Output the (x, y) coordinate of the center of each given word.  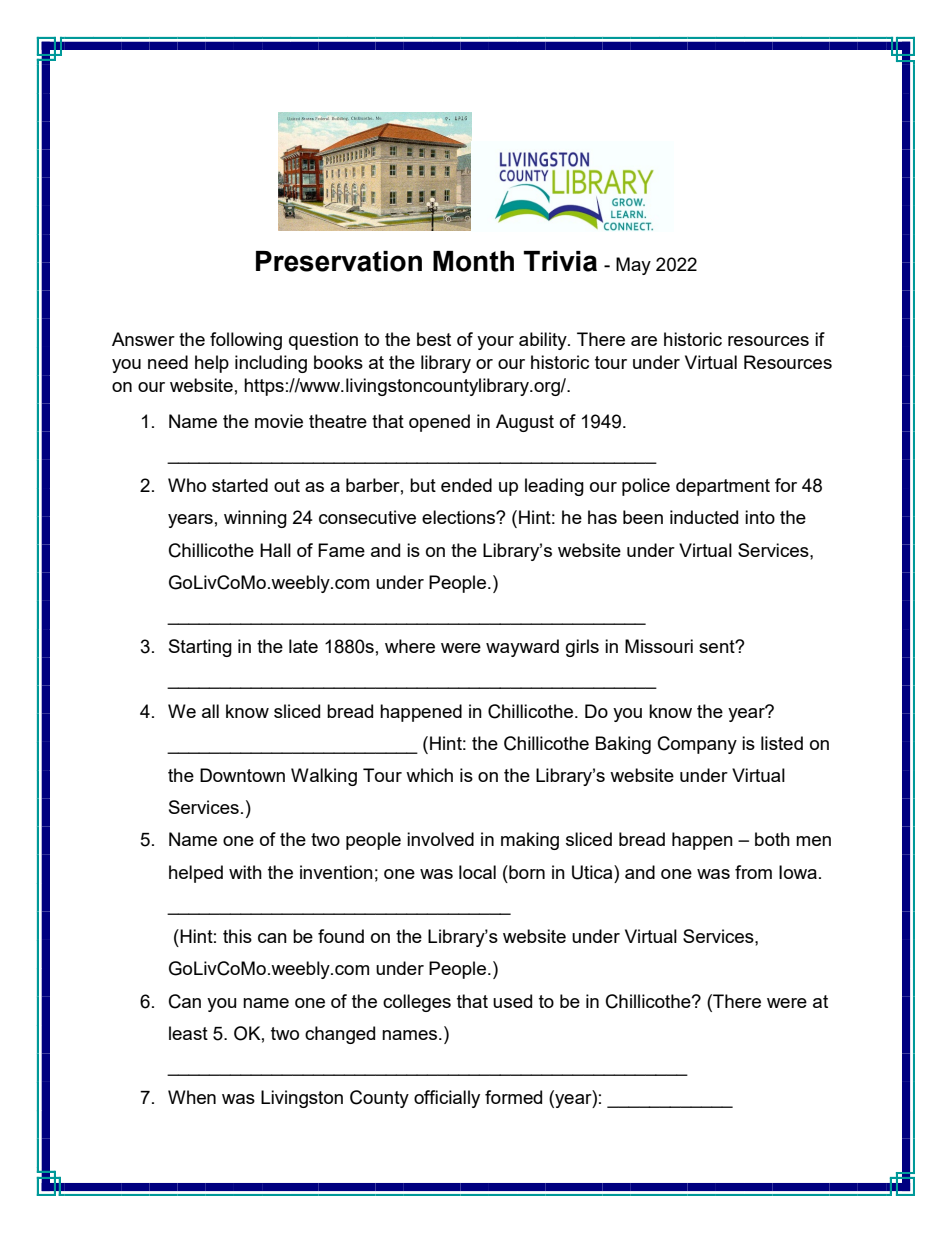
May (633, 266)
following (246, 341)
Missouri (659, 646)
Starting (200, 648)
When (192, 1097)
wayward (522, 648)
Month (473, 261)
